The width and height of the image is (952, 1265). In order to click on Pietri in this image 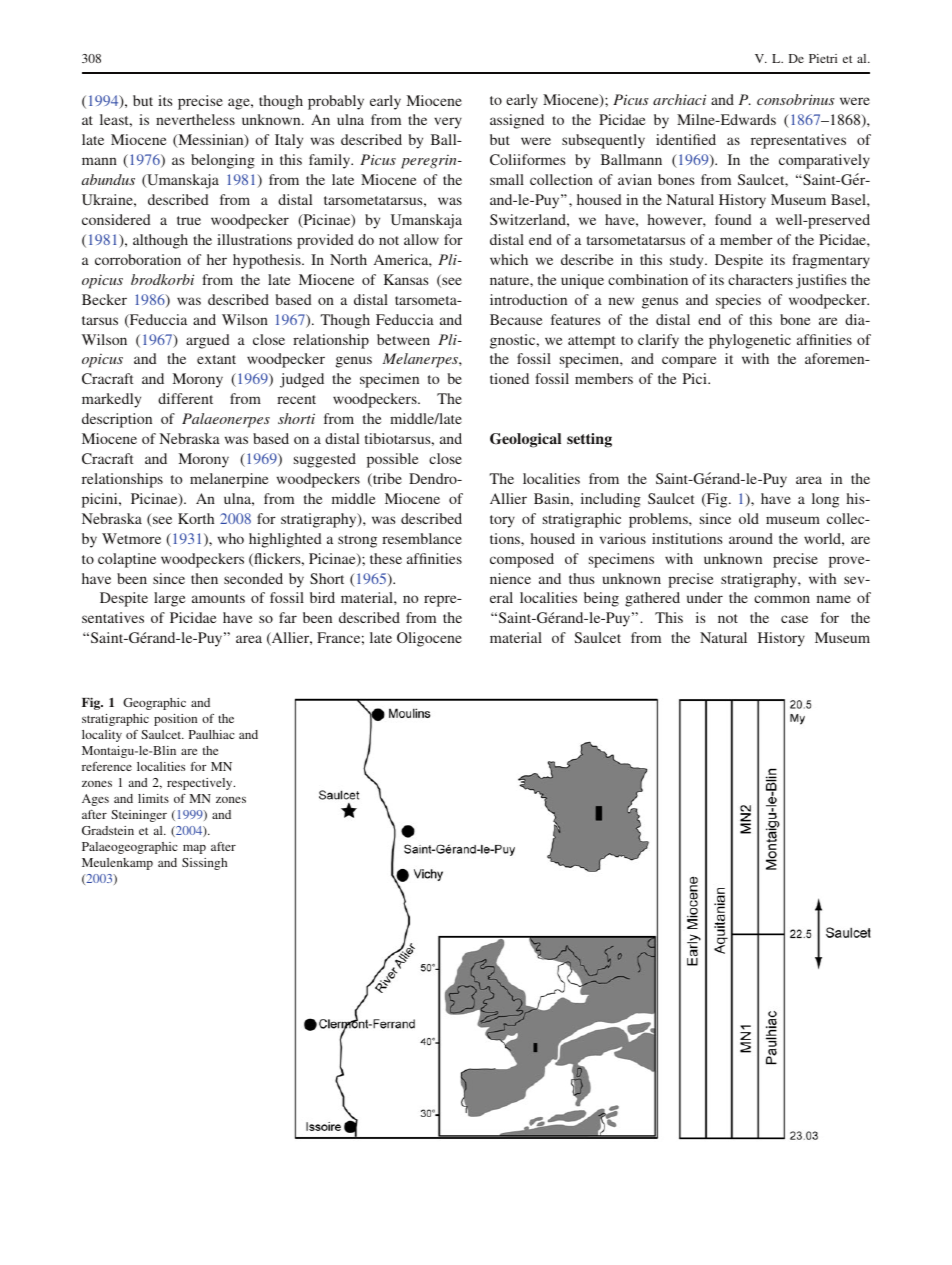, I will do `click(823, 58)`.
